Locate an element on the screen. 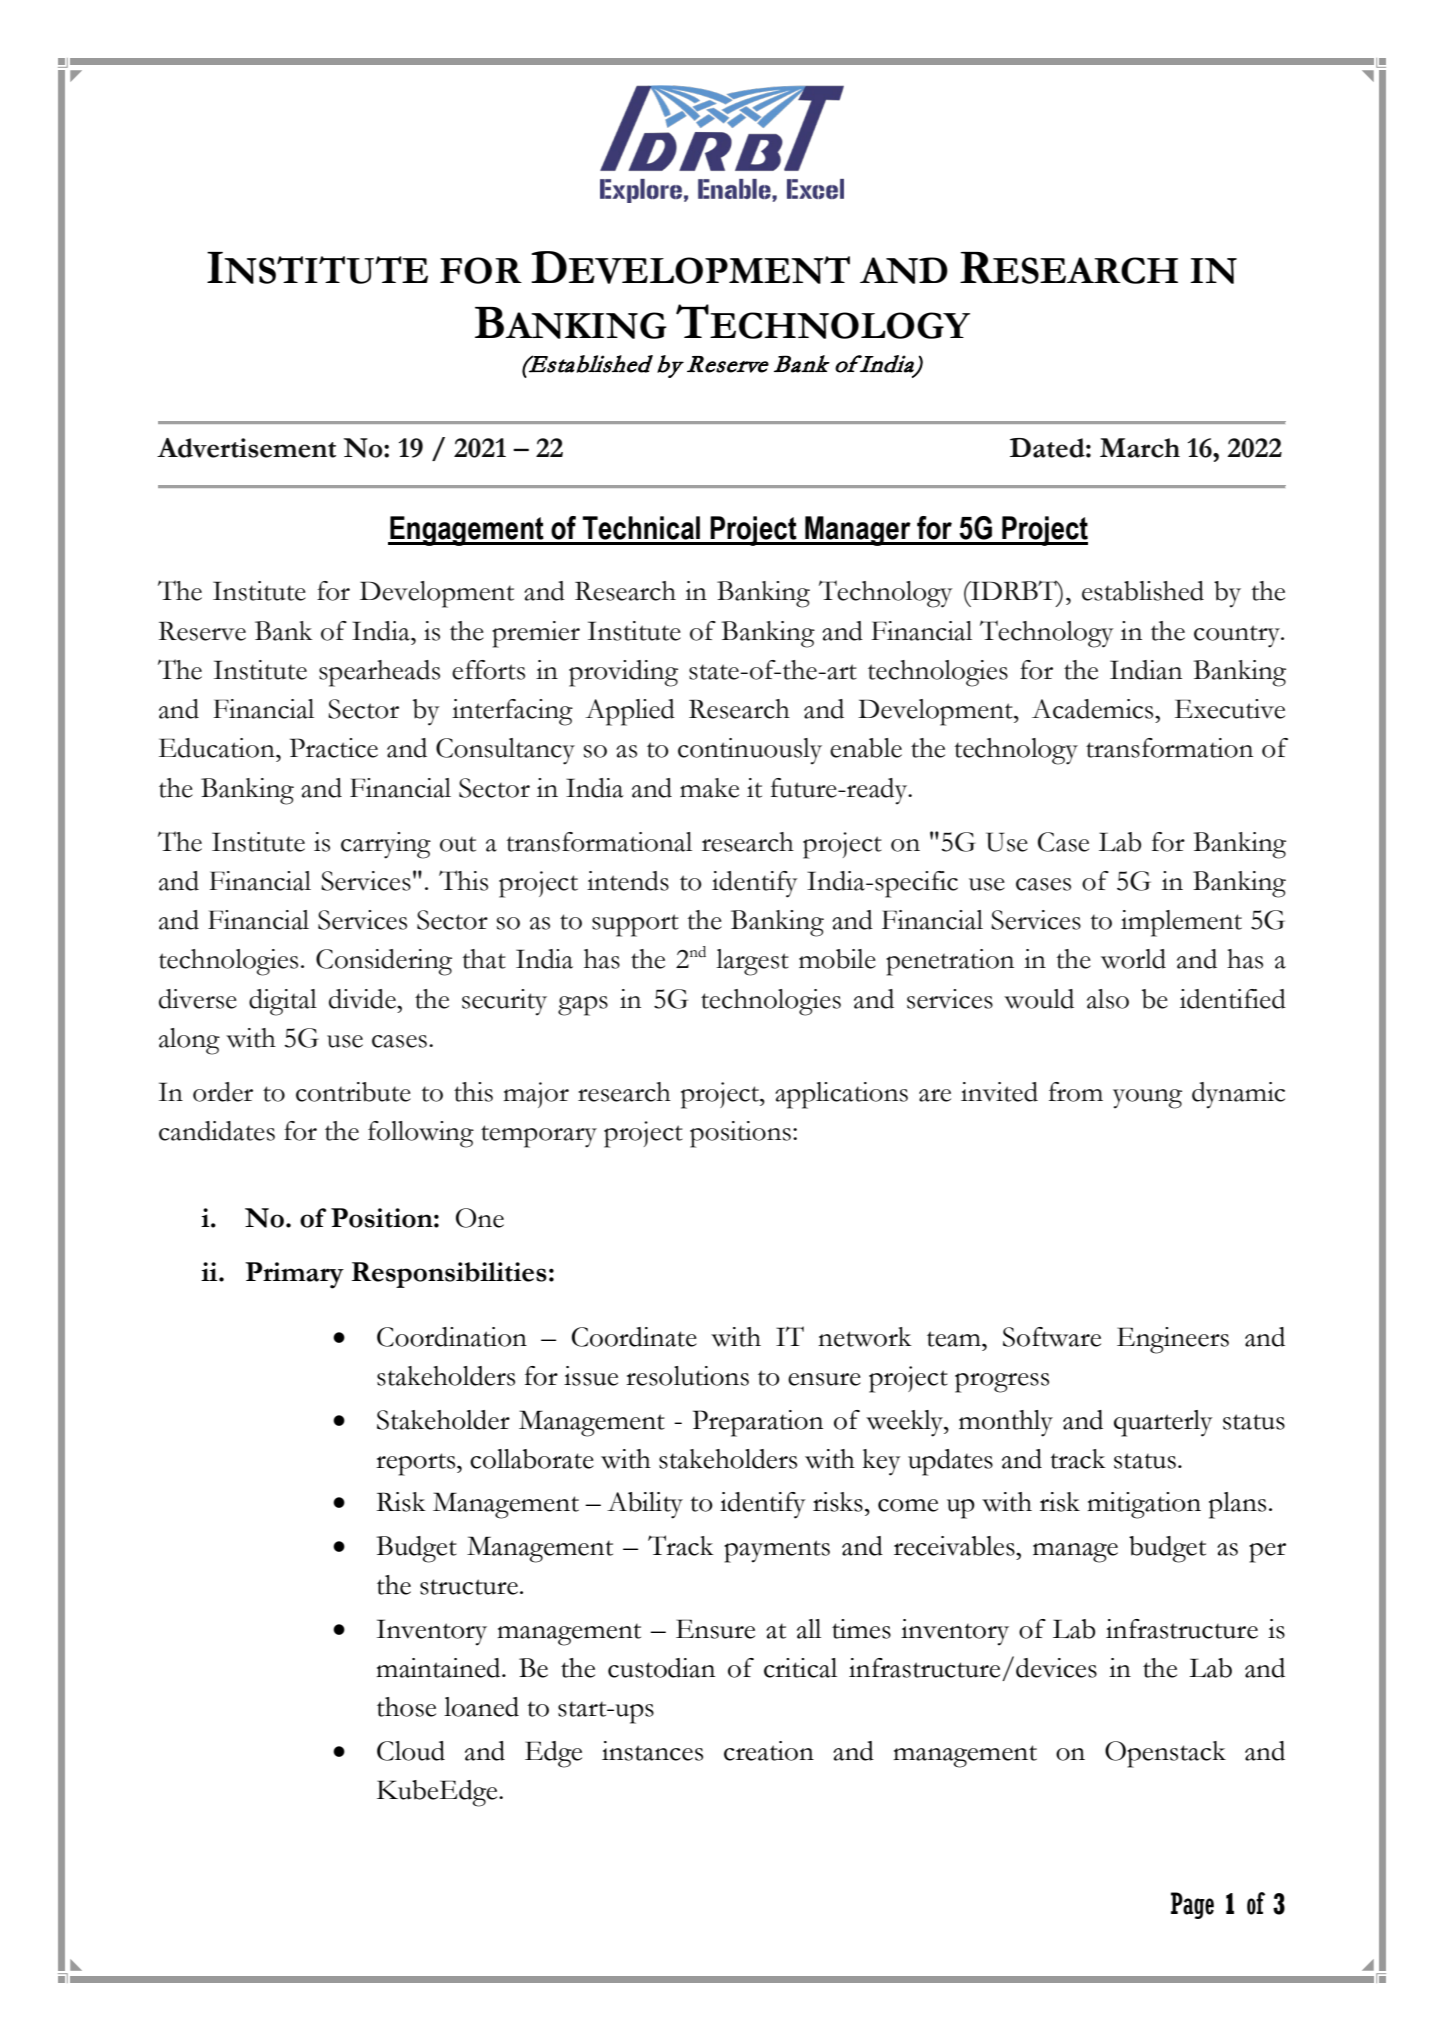  Considering is located at coordinates (384, 962).
